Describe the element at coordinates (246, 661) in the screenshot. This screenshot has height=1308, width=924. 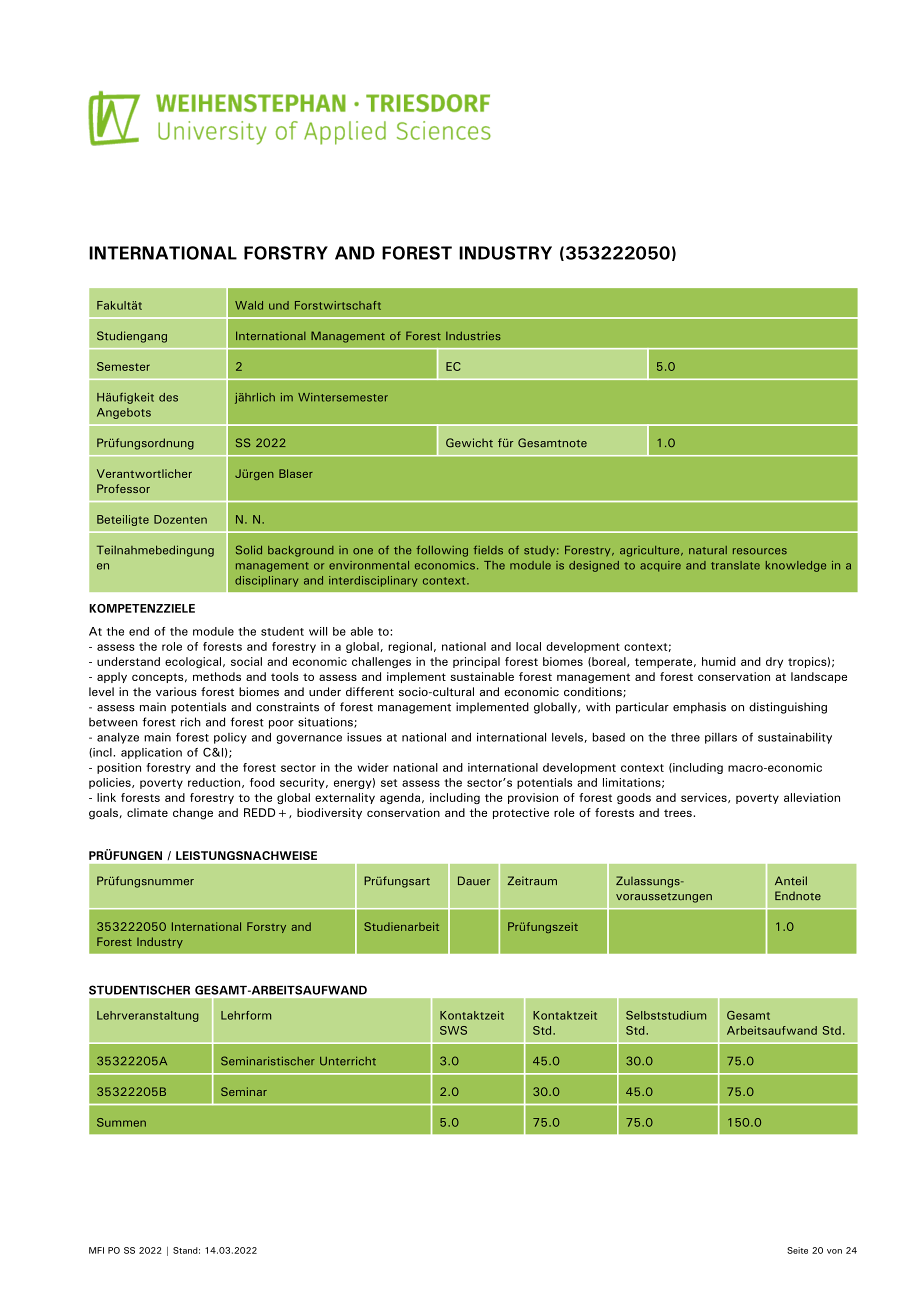
I see `social` at that location.
